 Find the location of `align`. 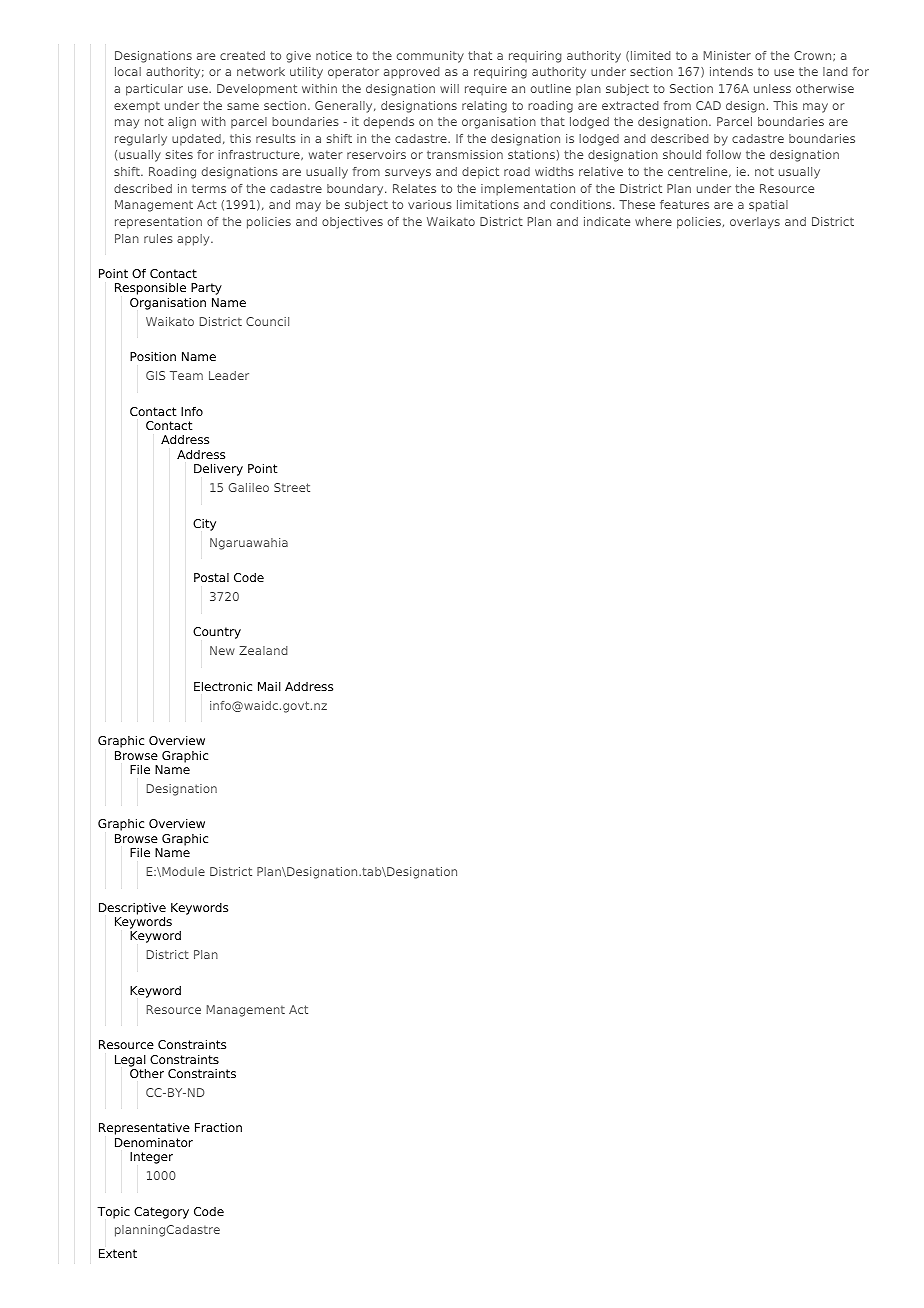

align is located at coordinates (182, 123).
